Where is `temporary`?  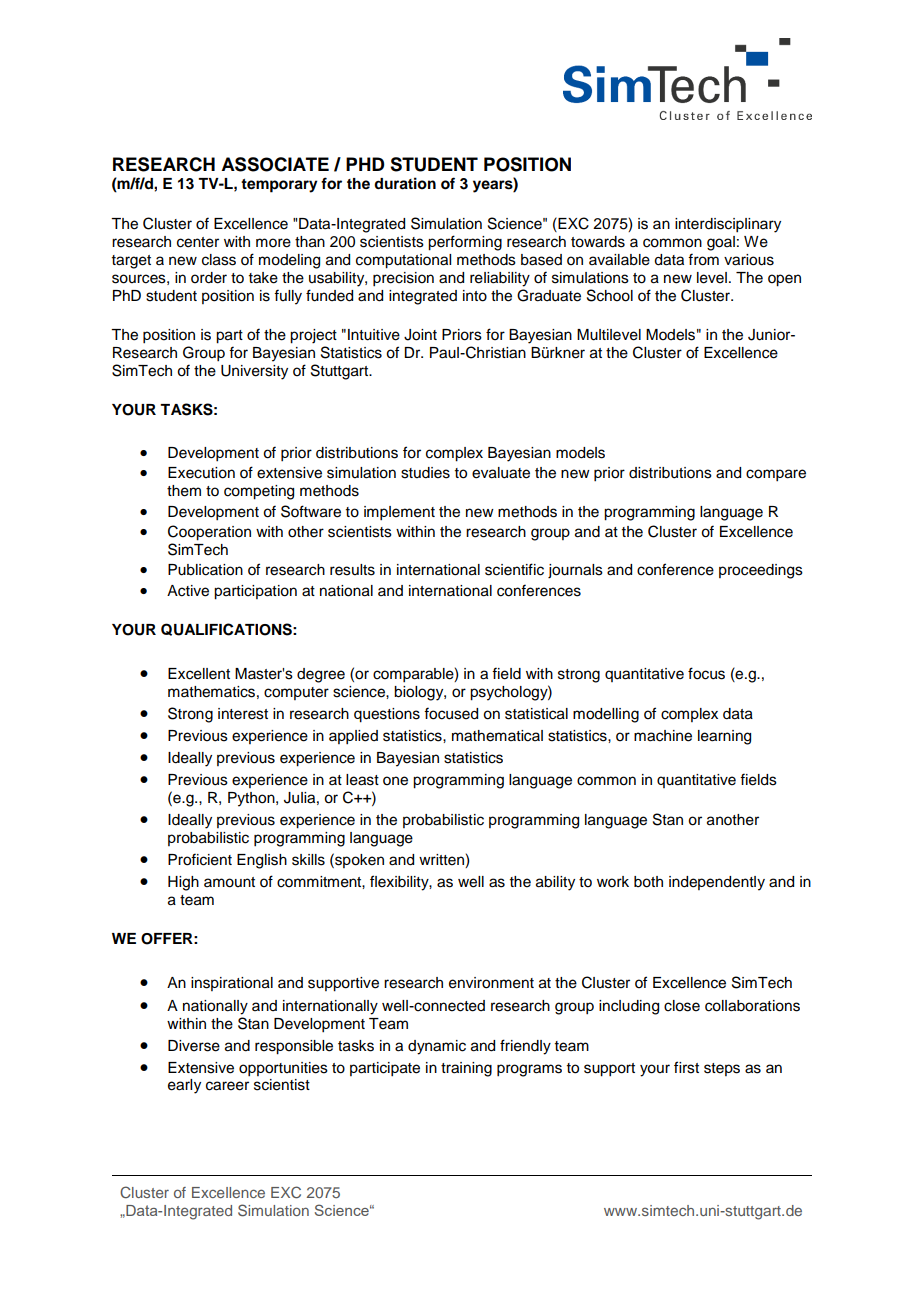
temporary is located at coordinates (279, 186).
